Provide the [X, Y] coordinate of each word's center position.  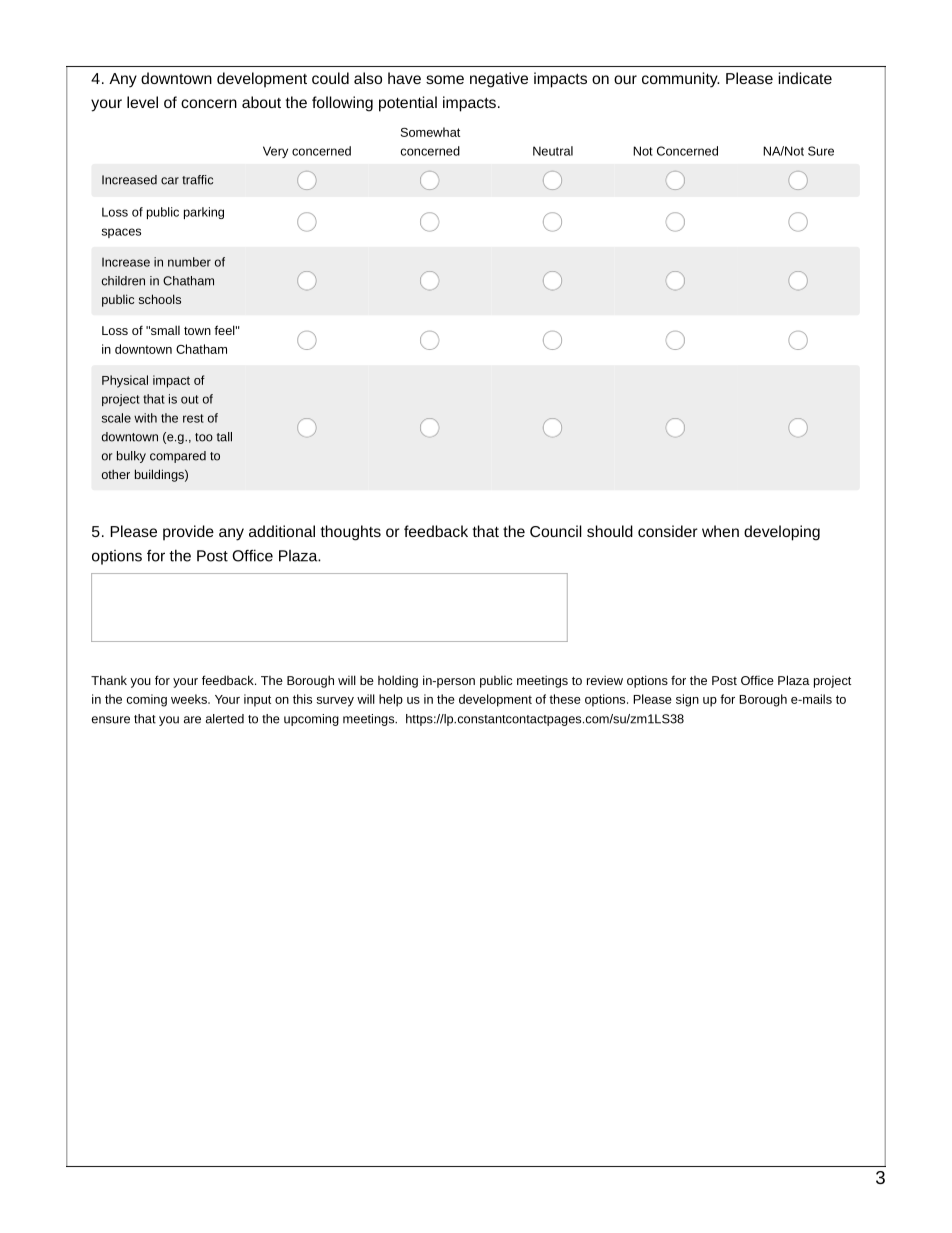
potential [408, 104]
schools [160, 299]
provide [188, 533]
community [681, 80]
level [142, 102]
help [391, 700]
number [189, 262]
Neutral [553, 151]
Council [556, 531]
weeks [190, 699]
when [720, 531]
